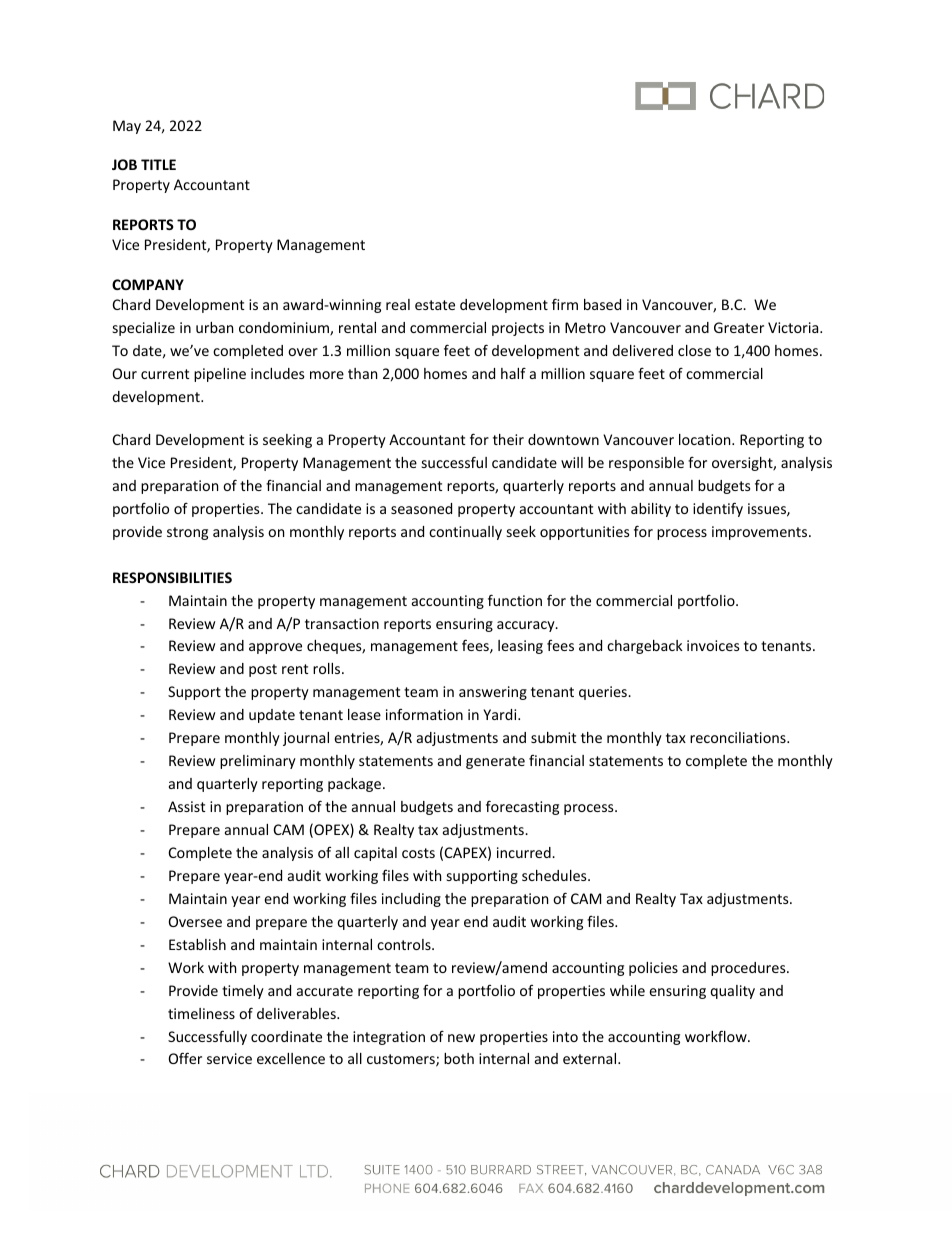 This screenshot has height=1233, width=952. What do you see at coordinates (602, 304) in the screenshot?
I see `based` at bounding box center [602, 304].
